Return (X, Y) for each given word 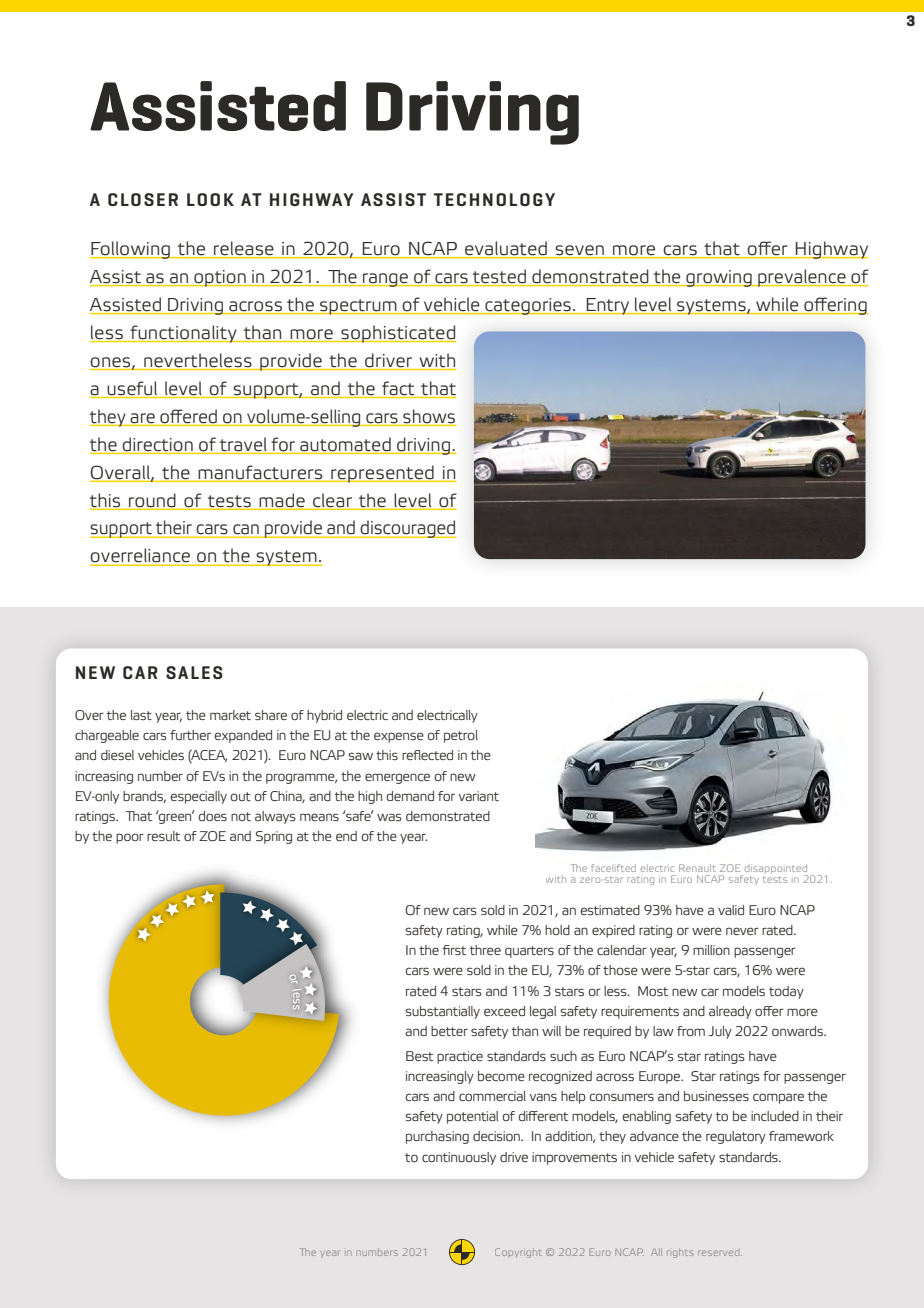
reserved (720, 1253)
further (190, 735)
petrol (461, 736)
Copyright (518, 1253)
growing (719, 278)
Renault (697, 868)
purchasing (437, 1137)
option (220, 278)
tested (499, 277)
